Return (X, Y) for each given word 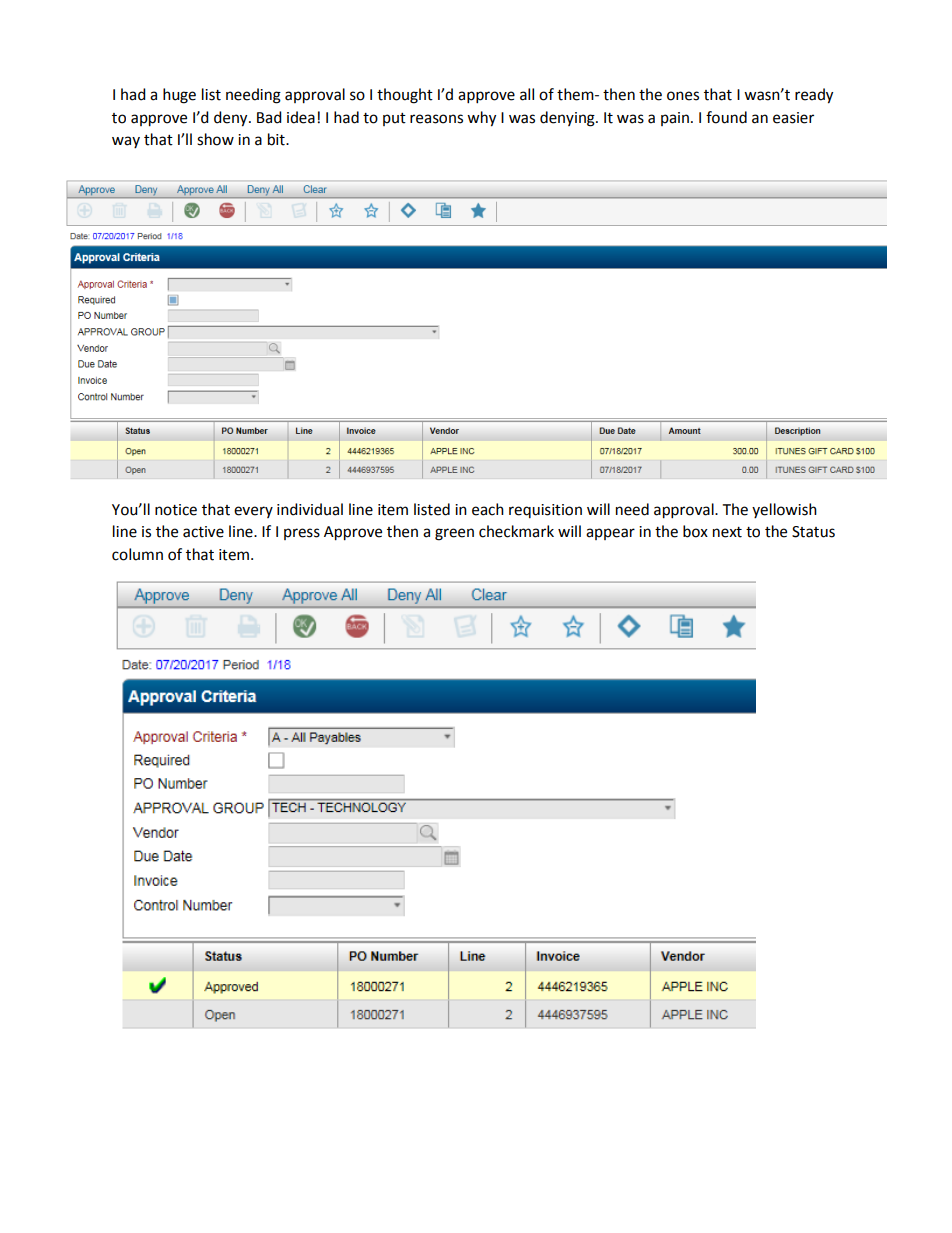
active (203, 532)
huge (179, 96)
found (726, 117)
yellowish (784, 510)
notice (176, 510)
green (454, 534)
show (215, 139)
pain (675, 119)
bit (277, 139)
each (488, 509)
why (481, 119)
